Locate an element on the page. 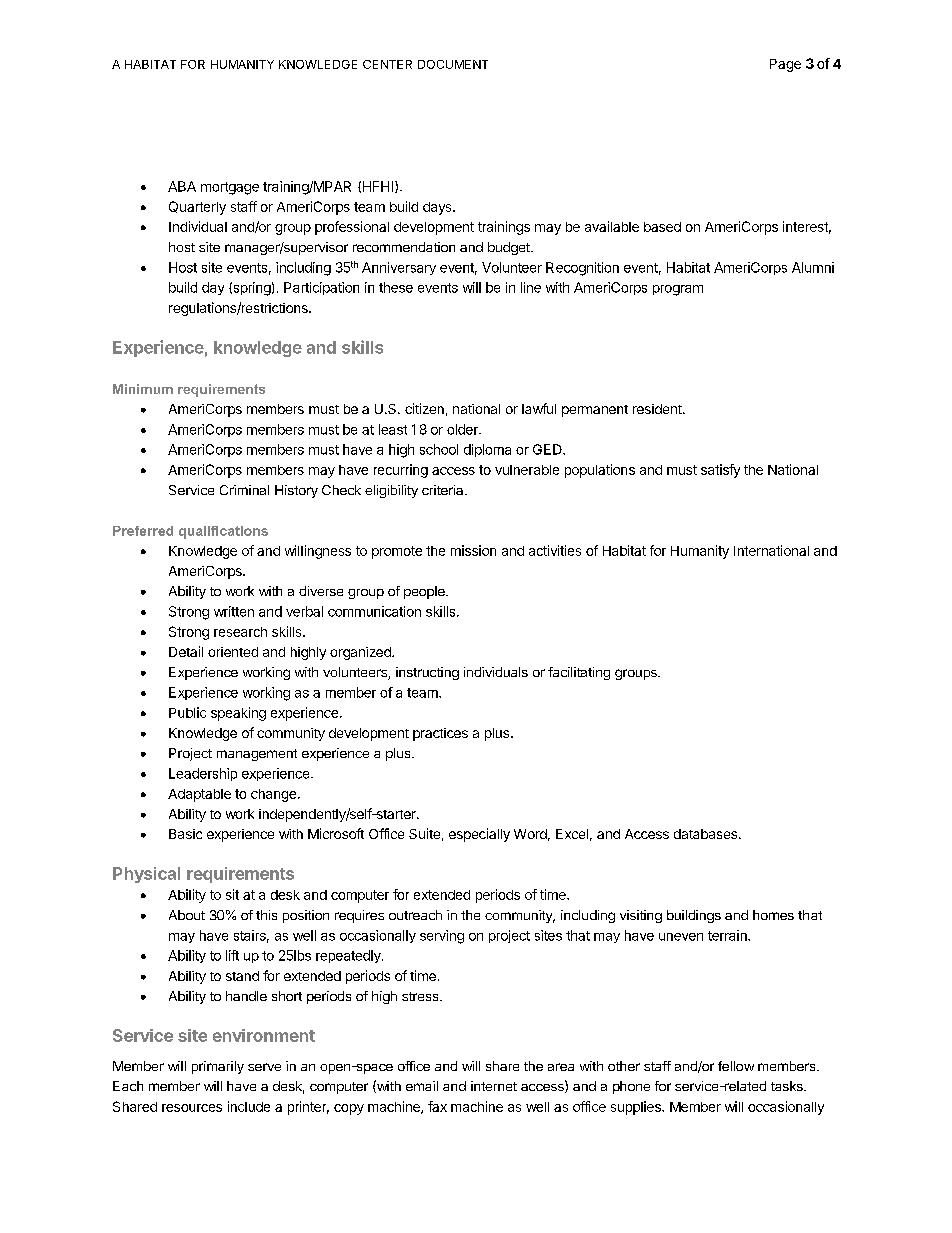  older is located at coordinates (463, 429).
